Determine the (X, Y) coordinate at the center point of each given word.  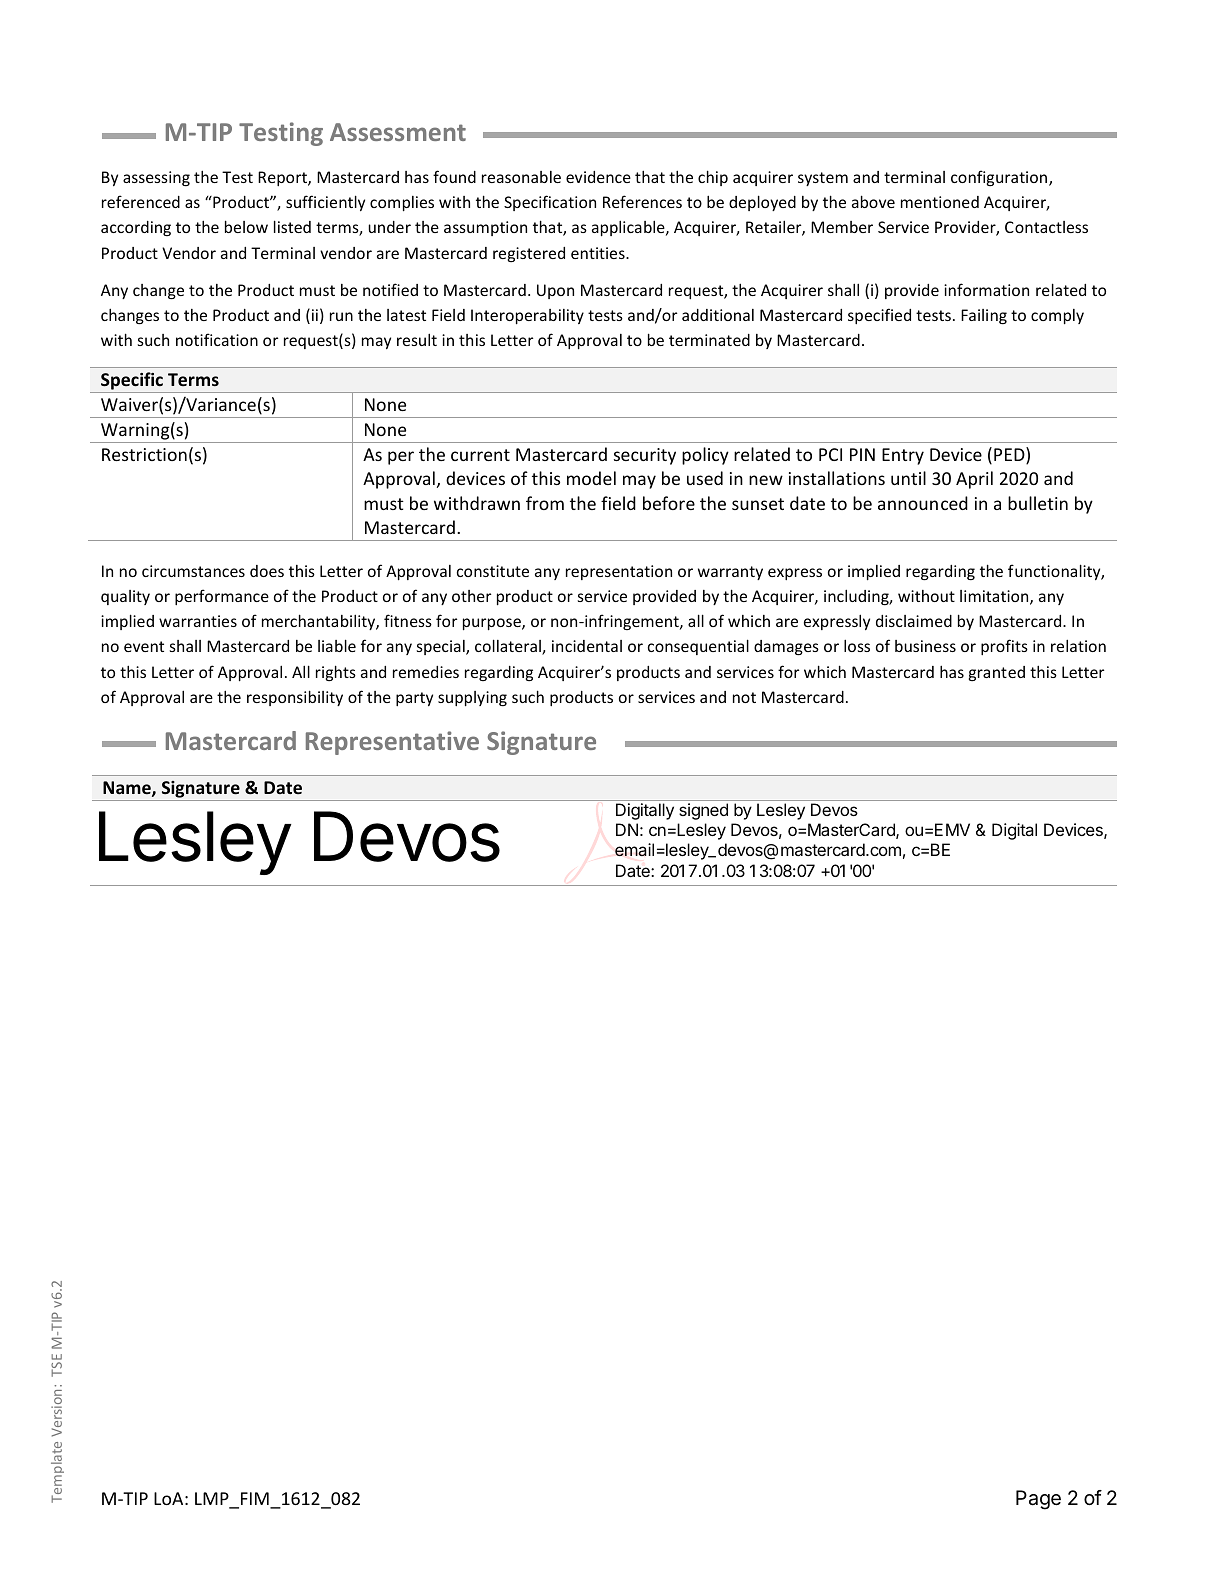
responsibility (295, 698)
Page (1038, 1500)
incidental (587, 646)
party (414, 699)
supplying (472, 698)
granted (997, 673)
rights (336, 673)
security (645, 456)
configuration (1000, 178)
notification (217, 339)
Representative (392, 743)
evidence (598, 177)
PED (1010, 455)
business (925, 646)
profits (1004, 647)
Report (283, 178)
